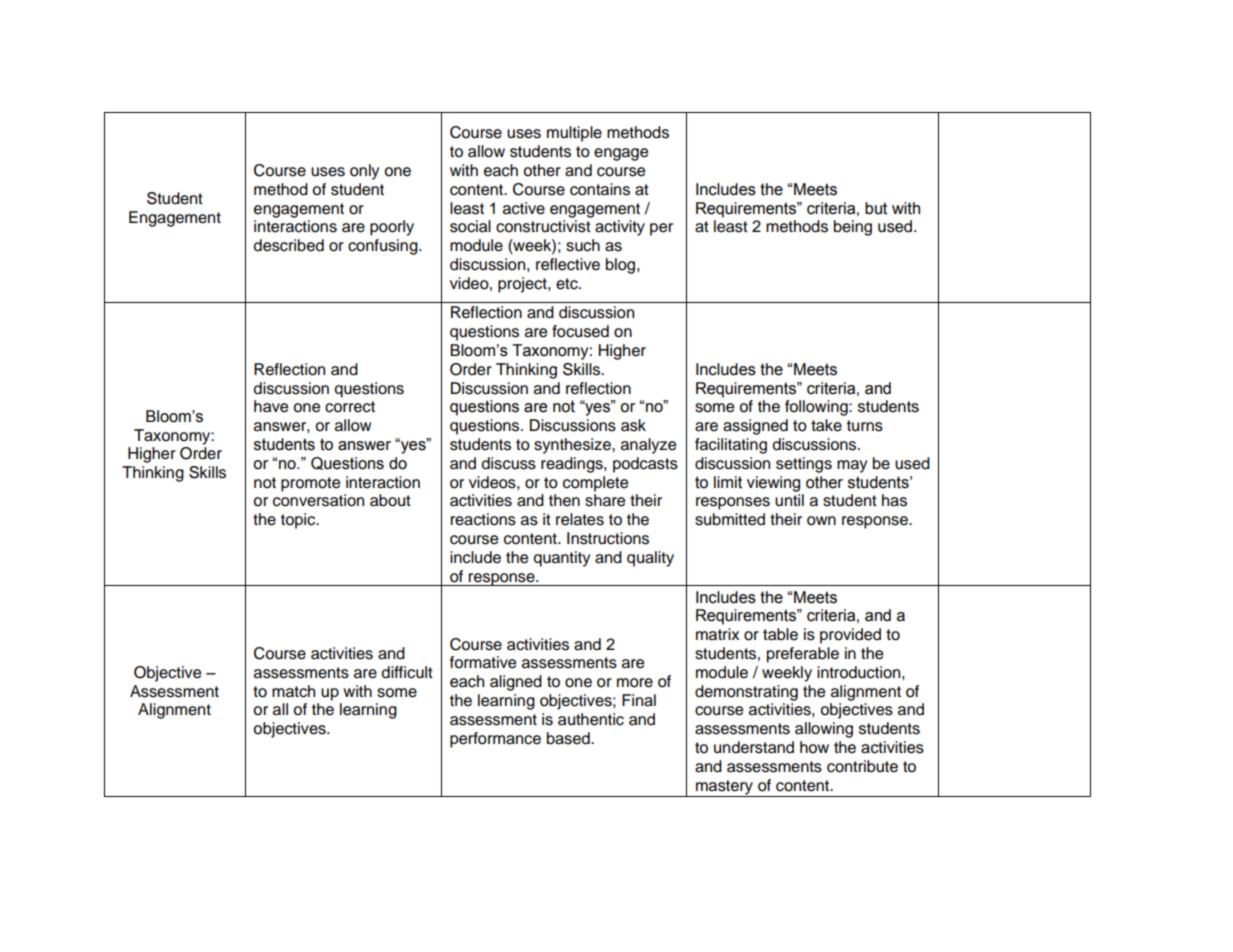 The height and width of the screenshot is (952, 1233). I want to click on topic, so click(299, 521).
